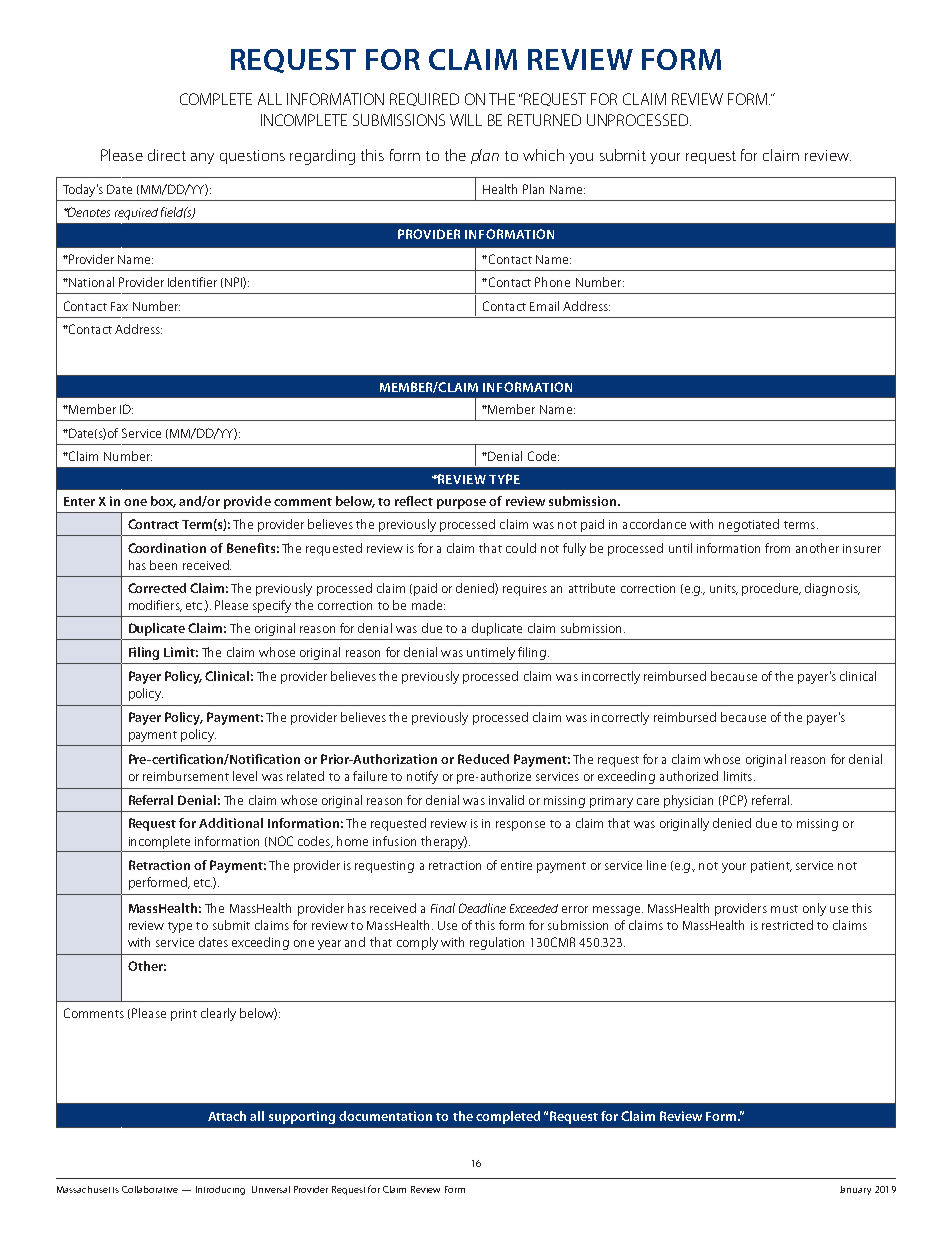 This screenshot has width=952, height=1233. I want to click on box, so click(163, 502).
